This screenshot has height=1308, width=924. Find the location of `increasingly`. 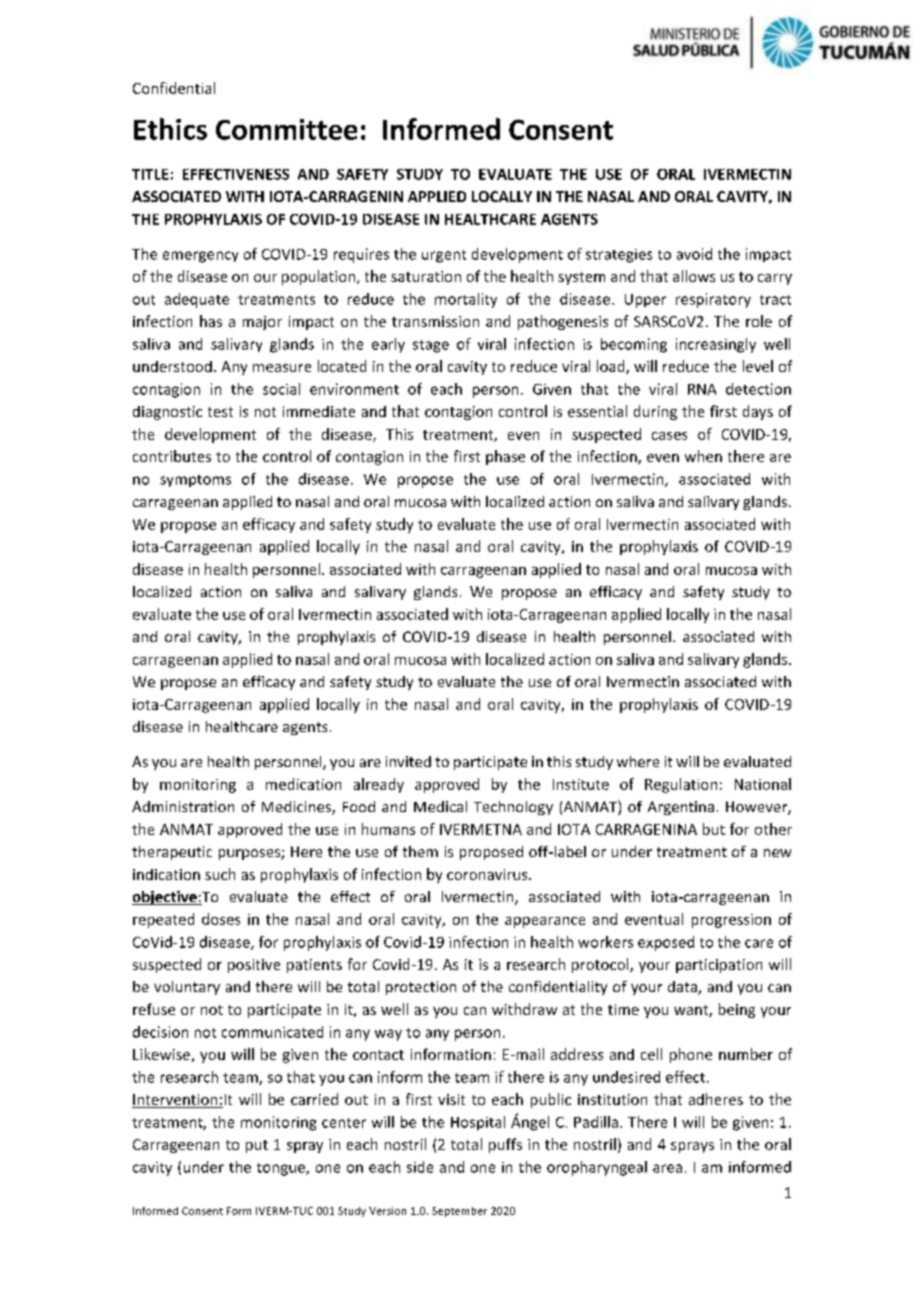

increasingly is located at coordinates (716, 345).
